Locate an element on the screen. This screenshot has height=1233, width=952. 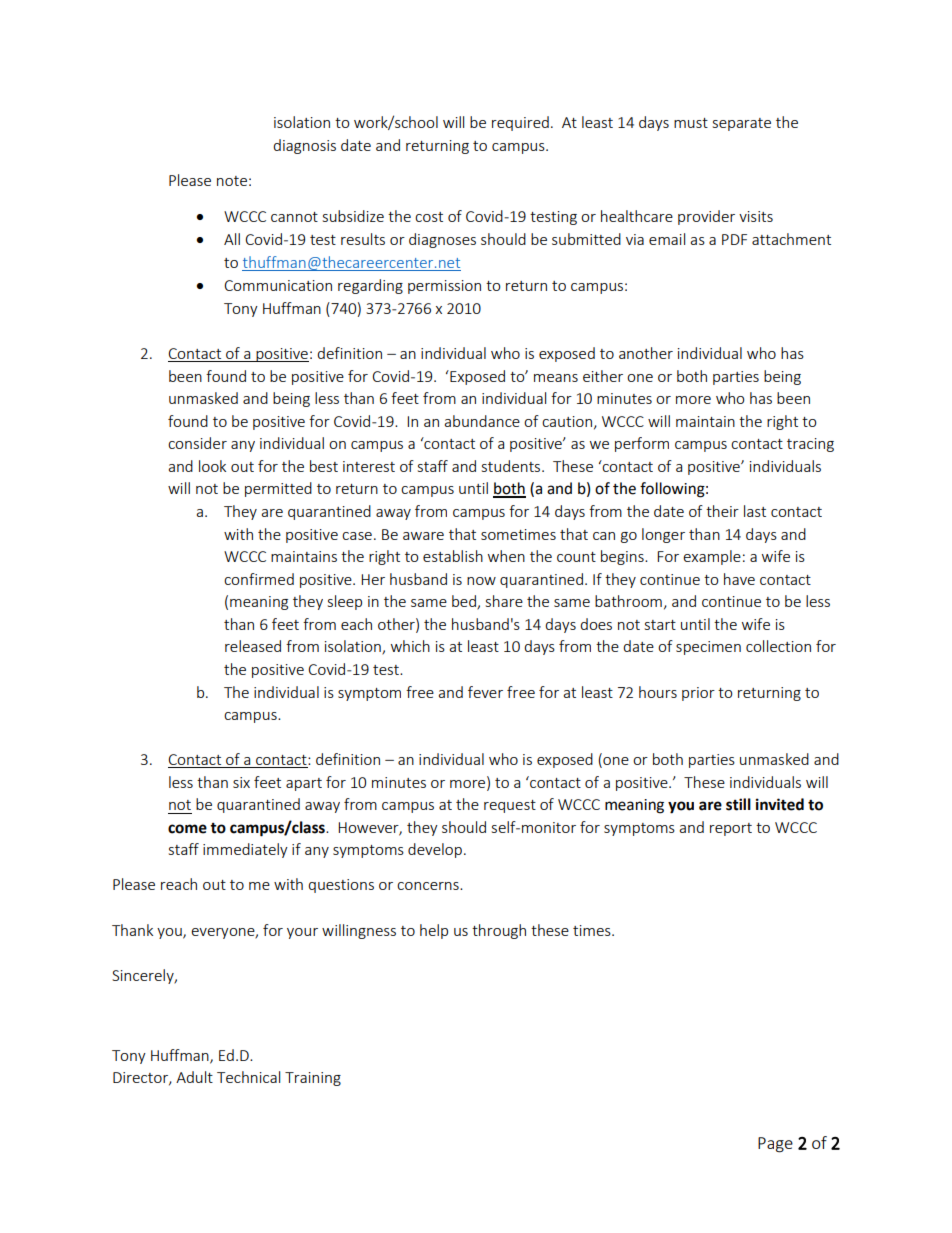
specimen is located at coordinates (708, 648).
